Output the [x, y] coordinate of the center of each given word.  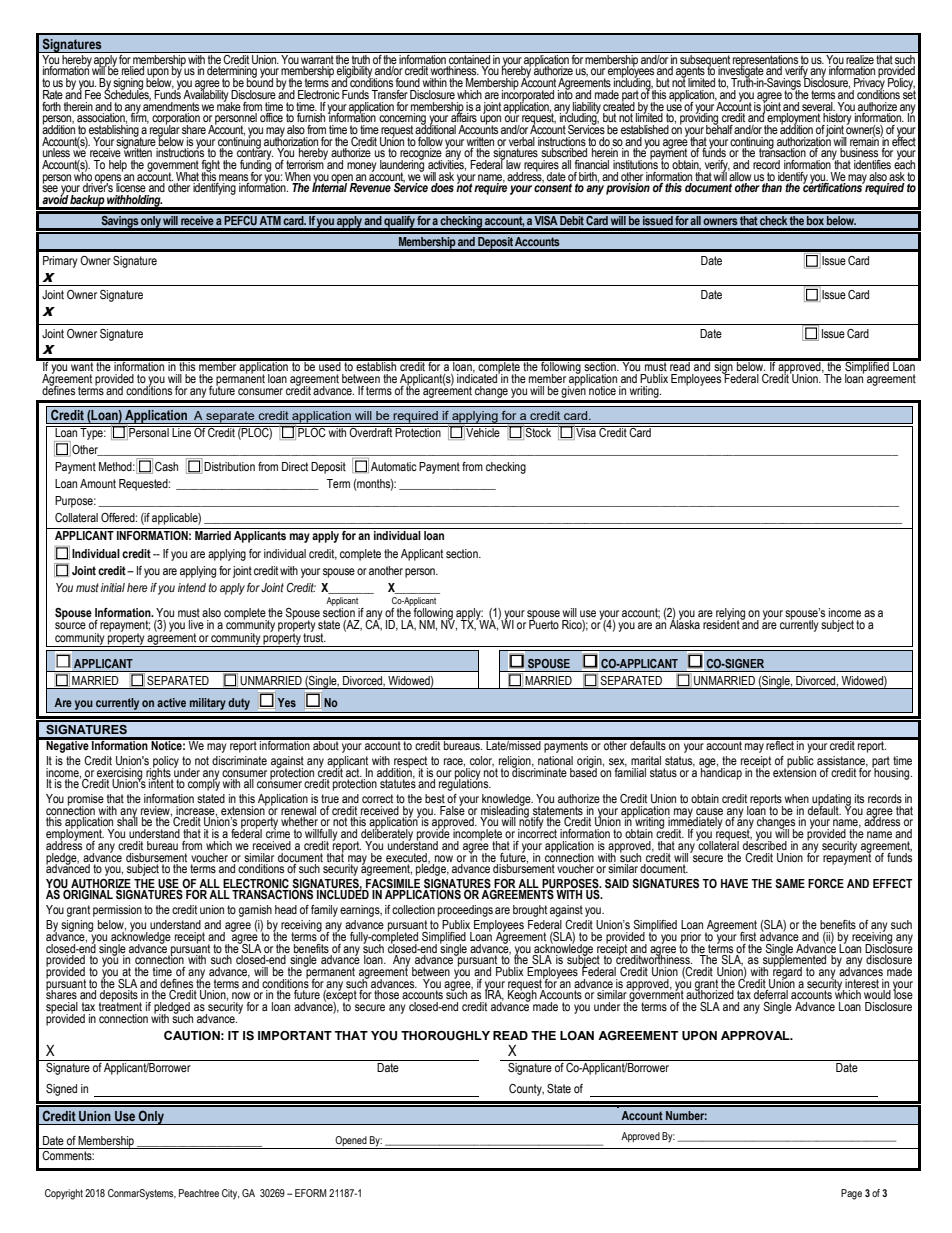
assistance [842, 761]
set [909, 93]
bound [260, 81]
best [435, 798]
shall [127, 821]
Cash [166, 467]
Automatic [394, 466]
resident [722, 624]
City [230, 1194]
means [233, 177]
